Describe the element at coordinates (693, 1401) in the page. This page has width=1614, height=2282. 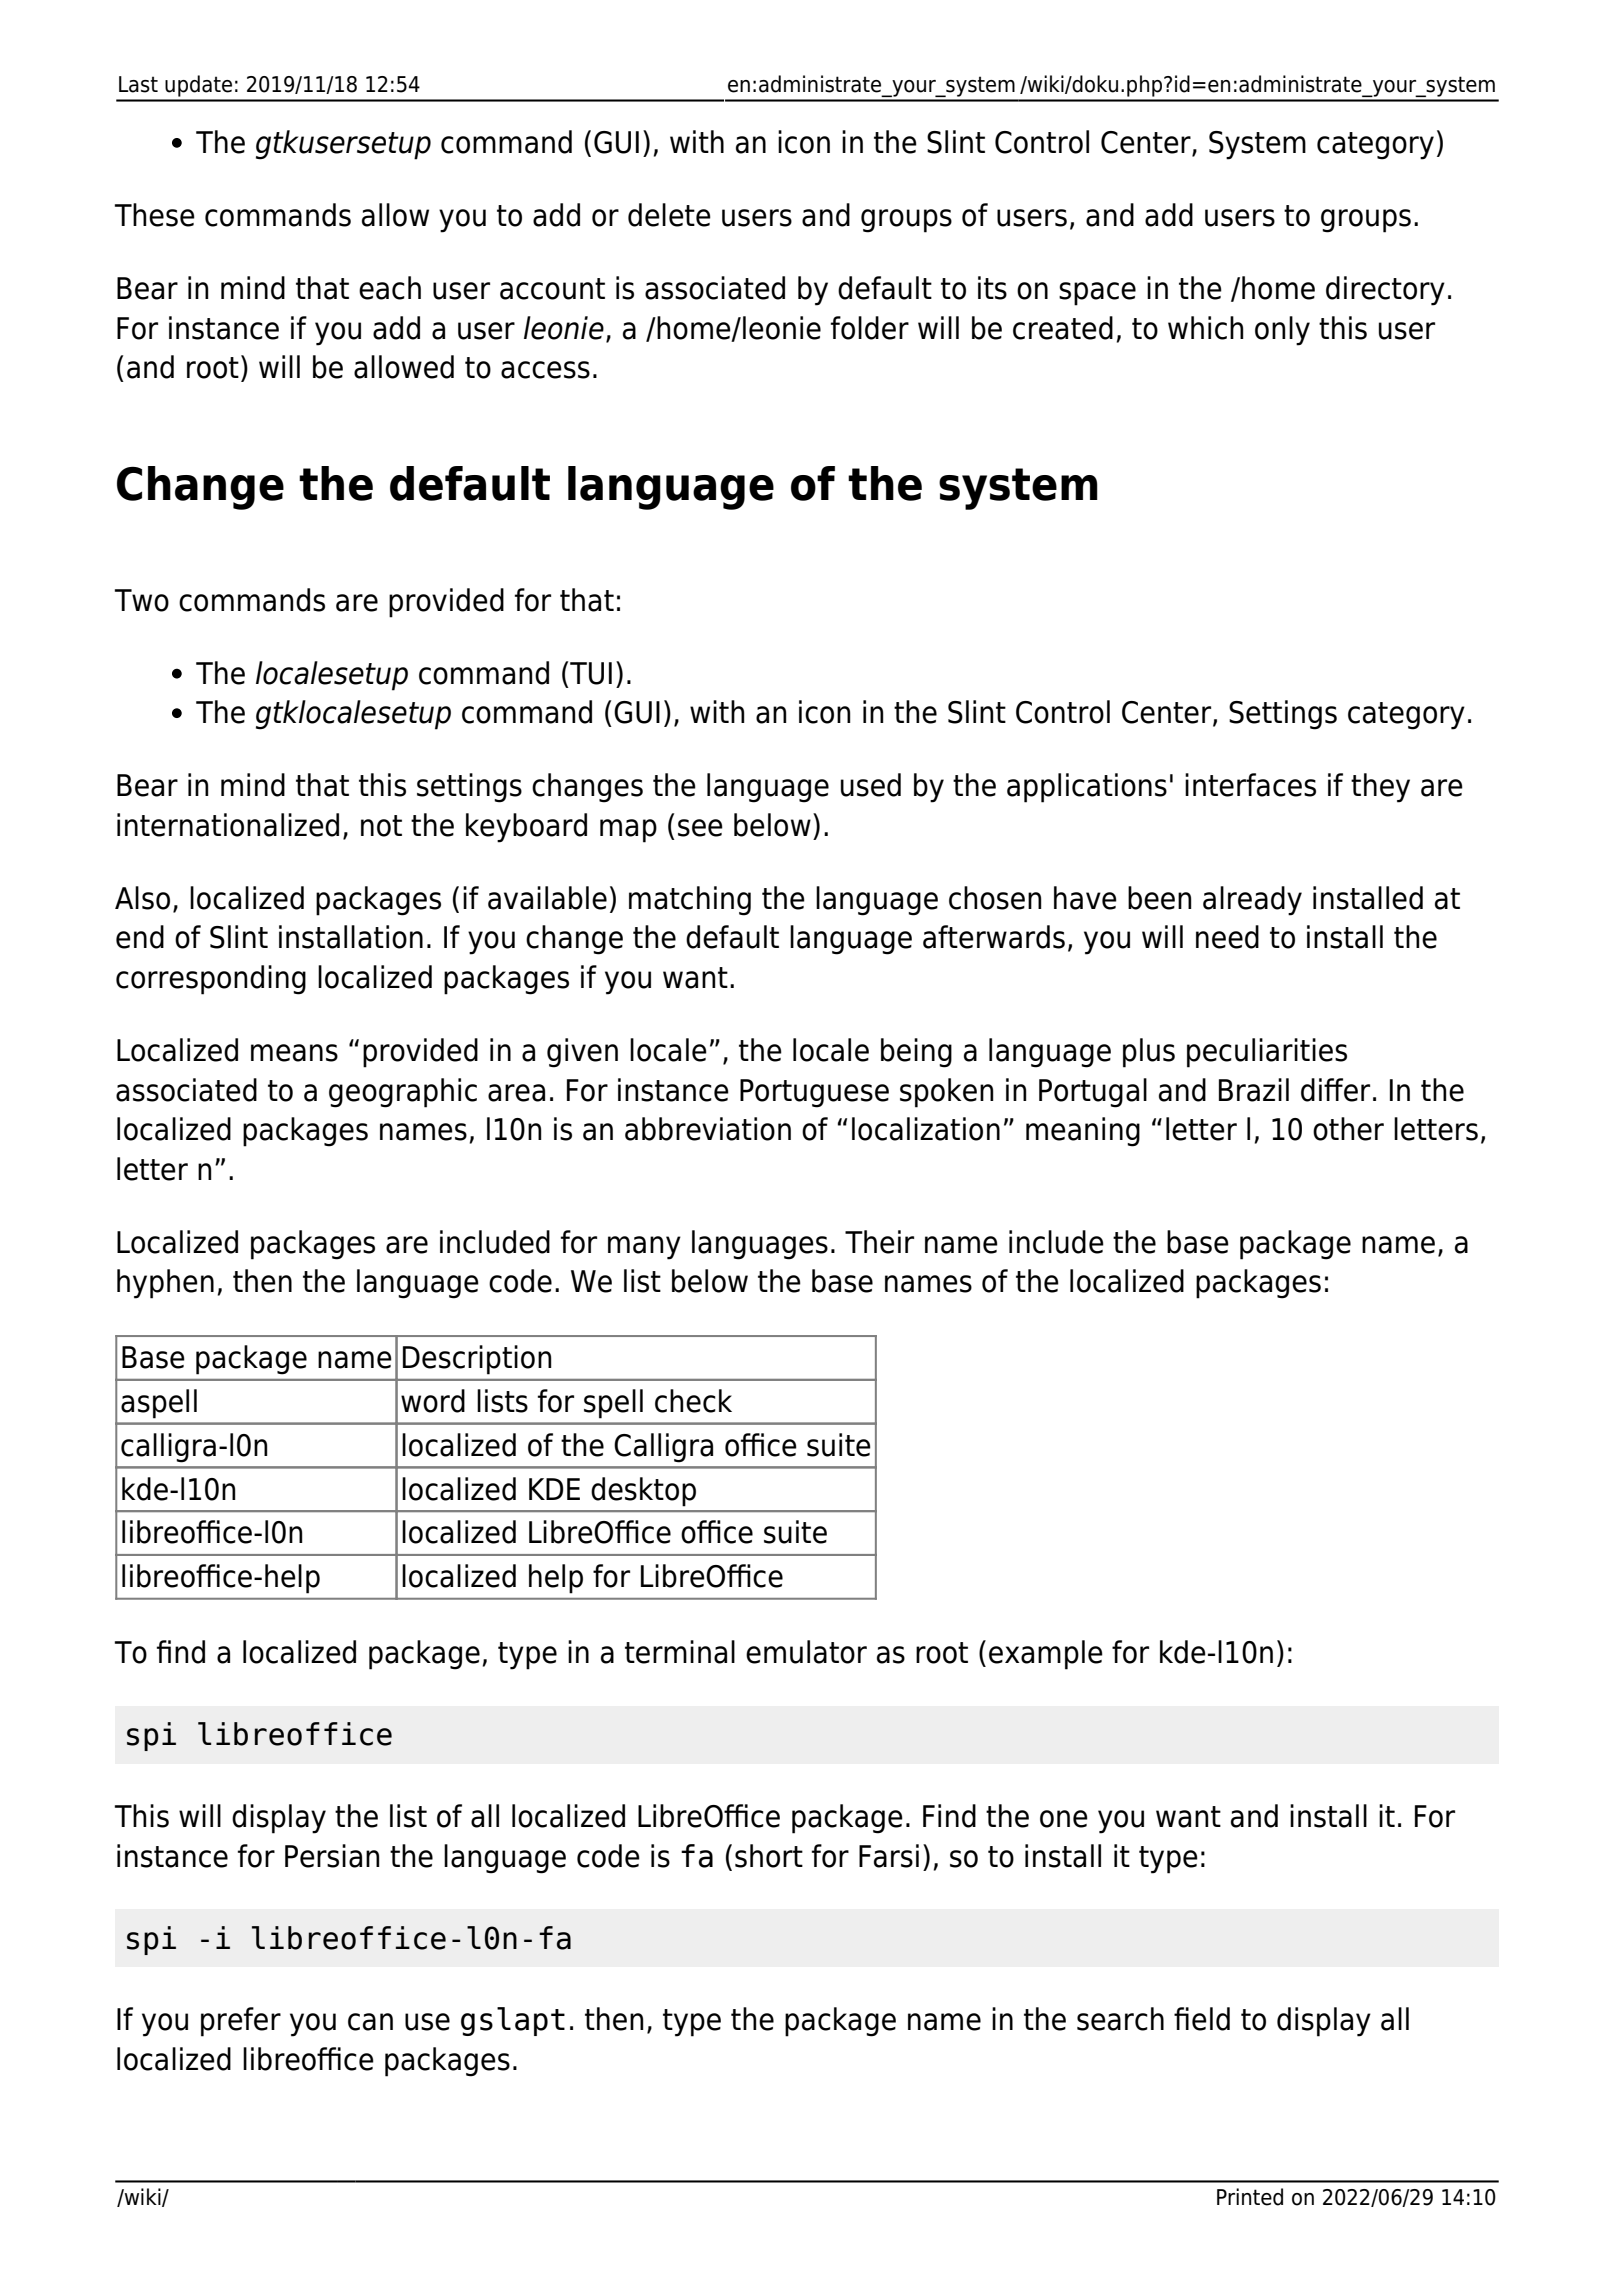
I see `check` at that location.
